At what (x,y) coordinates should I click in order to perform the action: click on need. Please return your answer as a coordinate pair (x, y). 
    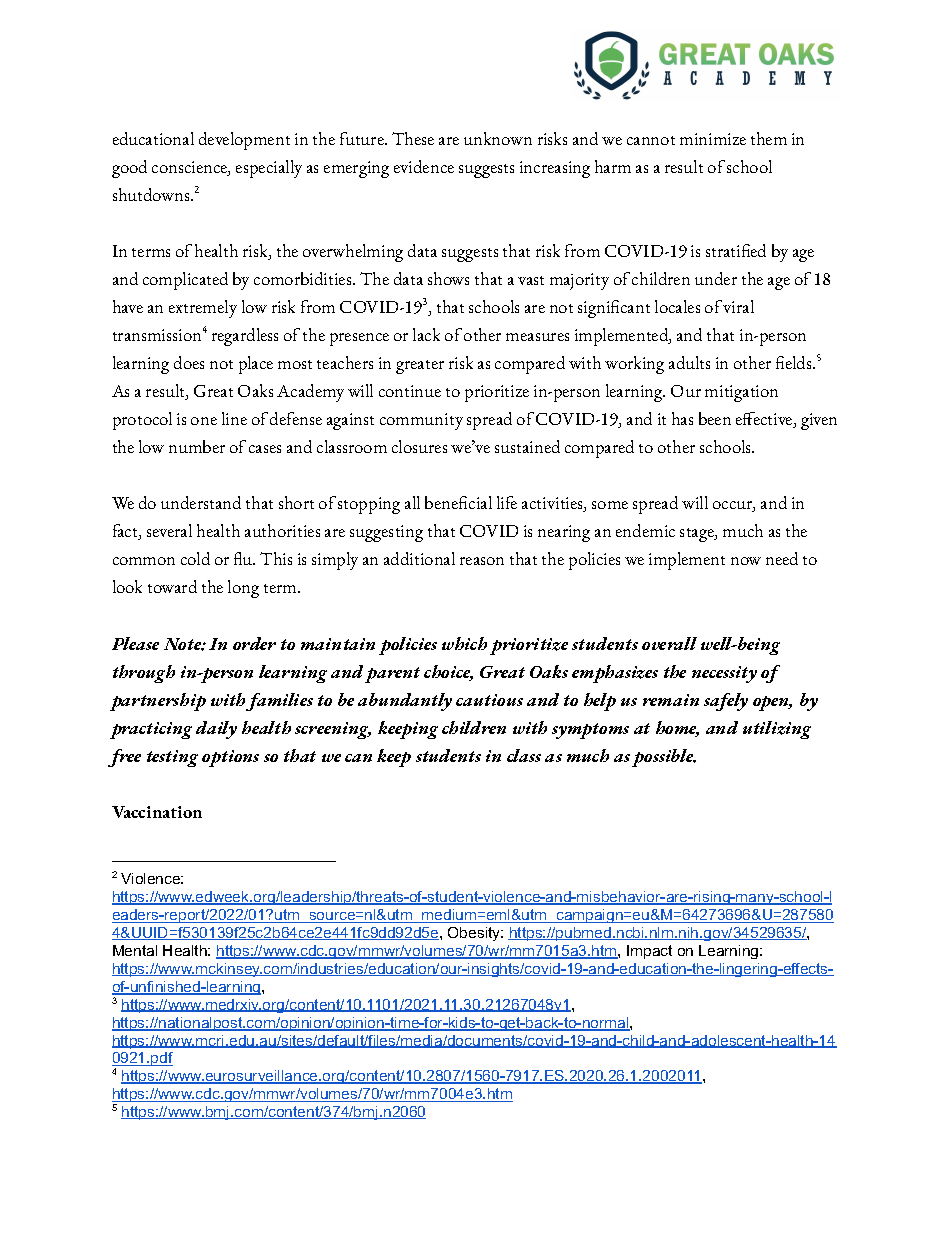
    Looking at the image, I should click on (782, 558).
